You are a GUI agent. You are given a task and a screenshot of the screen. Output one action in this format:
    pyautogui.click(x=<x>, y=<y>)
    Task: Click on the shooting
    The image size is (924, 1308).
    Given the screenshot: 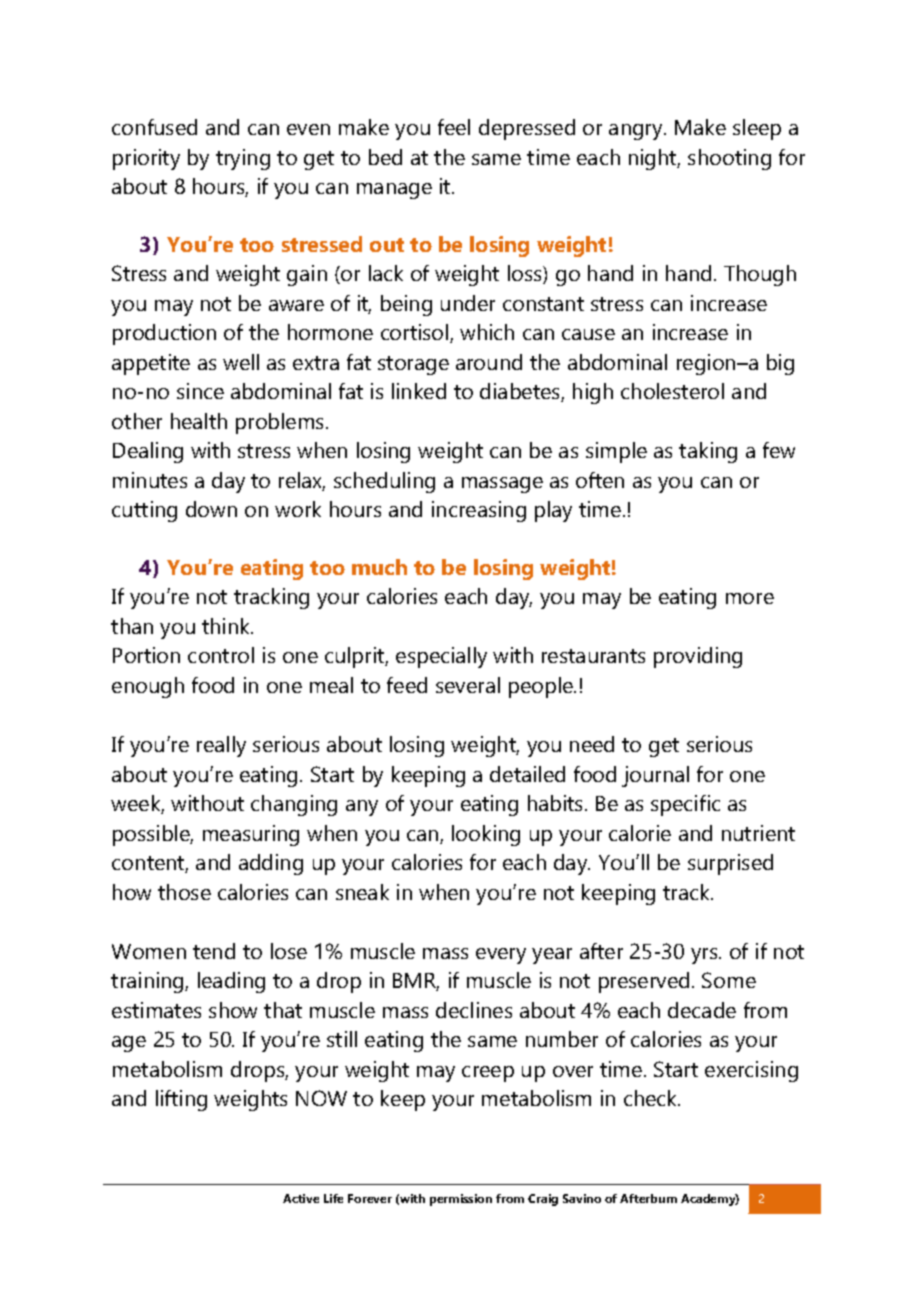 What is the action you would take?
    pyautogui.click(x=729, y=159)
